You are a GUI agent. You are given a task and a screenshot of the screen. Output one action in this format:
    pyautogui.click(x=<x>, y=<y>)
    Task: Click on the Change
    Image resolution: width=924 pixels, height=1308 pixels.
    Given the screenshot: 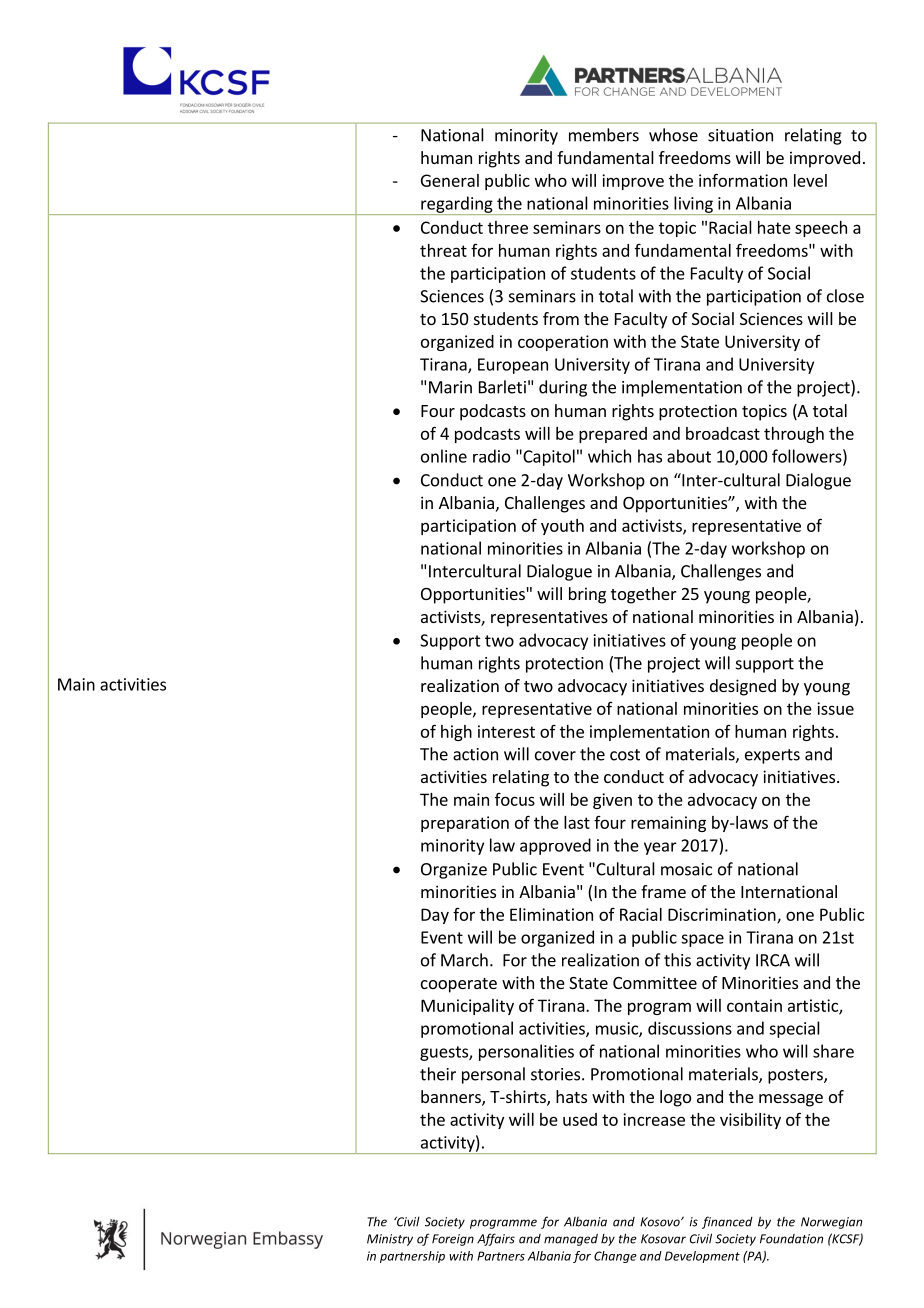 What is the action you would take?
    pyautogui.click(x=615, y=1257)
